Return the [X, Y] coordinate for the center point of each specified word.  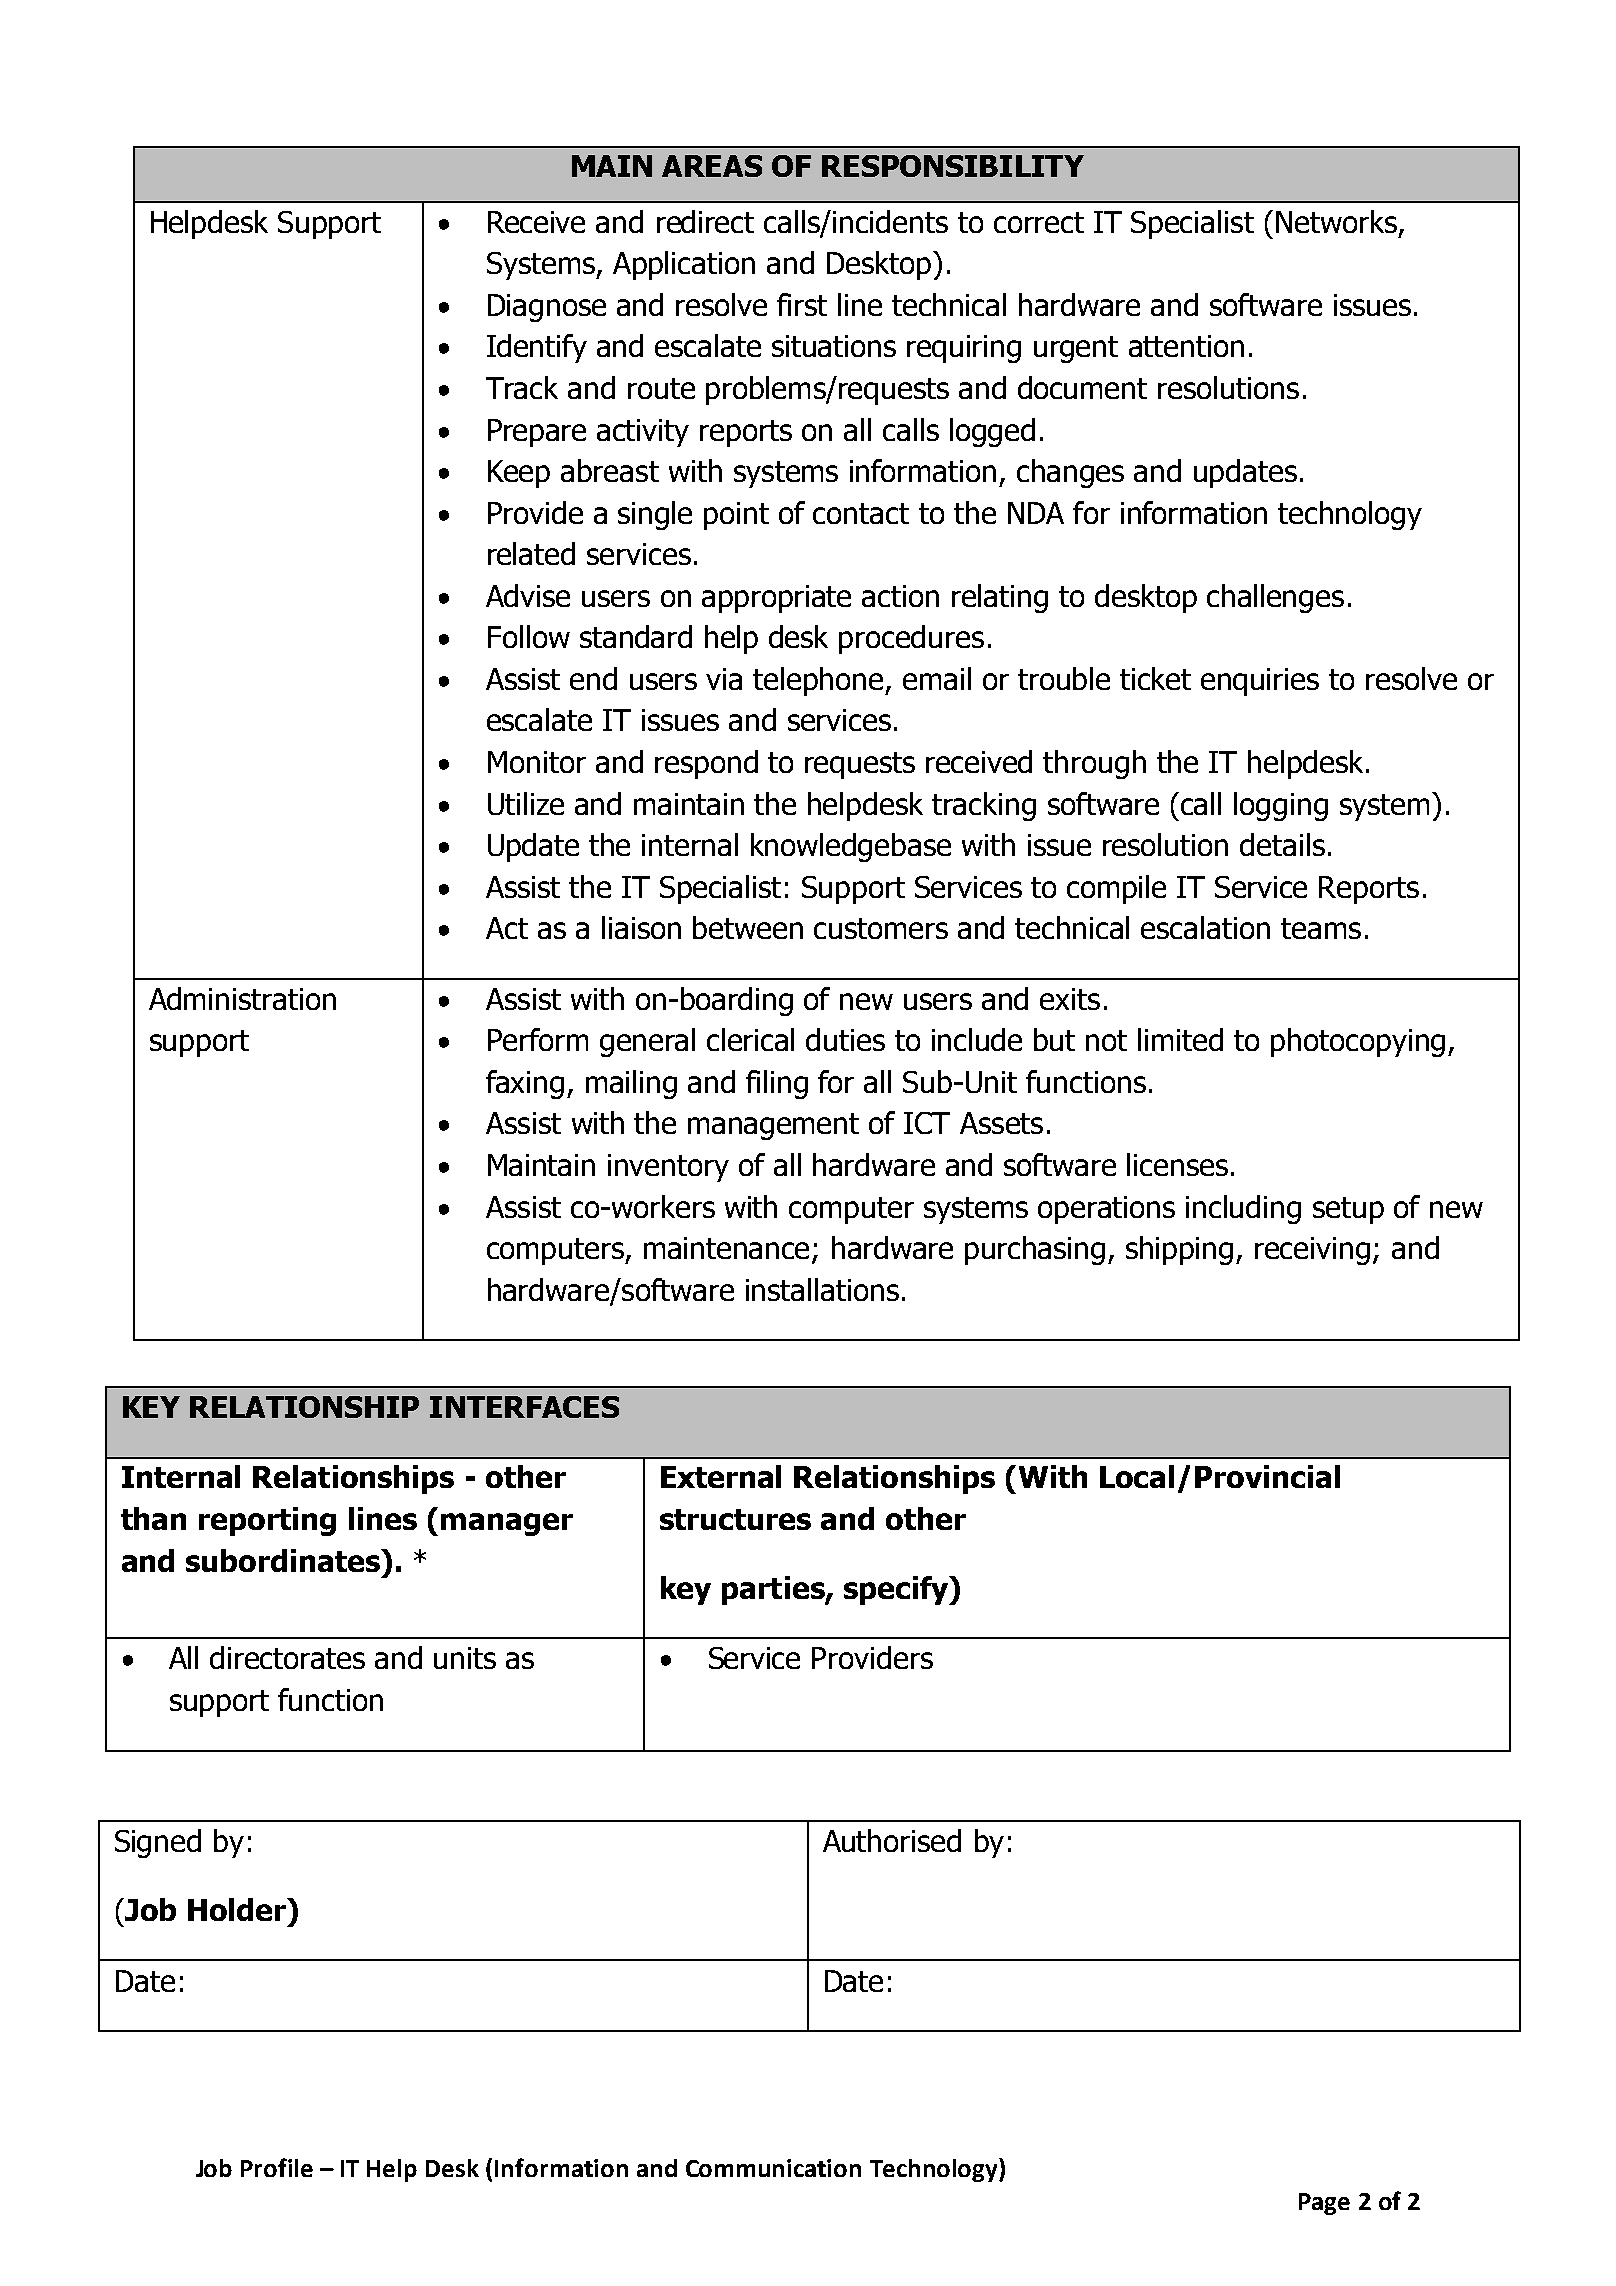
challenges [1275, 598]
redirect [705, 221]
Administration [242, 998]
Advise [528, 595]
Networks [1336, 221]
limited [1180, 1039]
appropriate [776, 599]
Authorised [892, 1840]
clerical [750, 1039]
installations [822, 1289]
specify [897, 1590]
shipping [1179, 1250]
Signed [158, 1843]
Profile [277, 2167]
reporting [267, 1521]
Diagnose [547, 308]
